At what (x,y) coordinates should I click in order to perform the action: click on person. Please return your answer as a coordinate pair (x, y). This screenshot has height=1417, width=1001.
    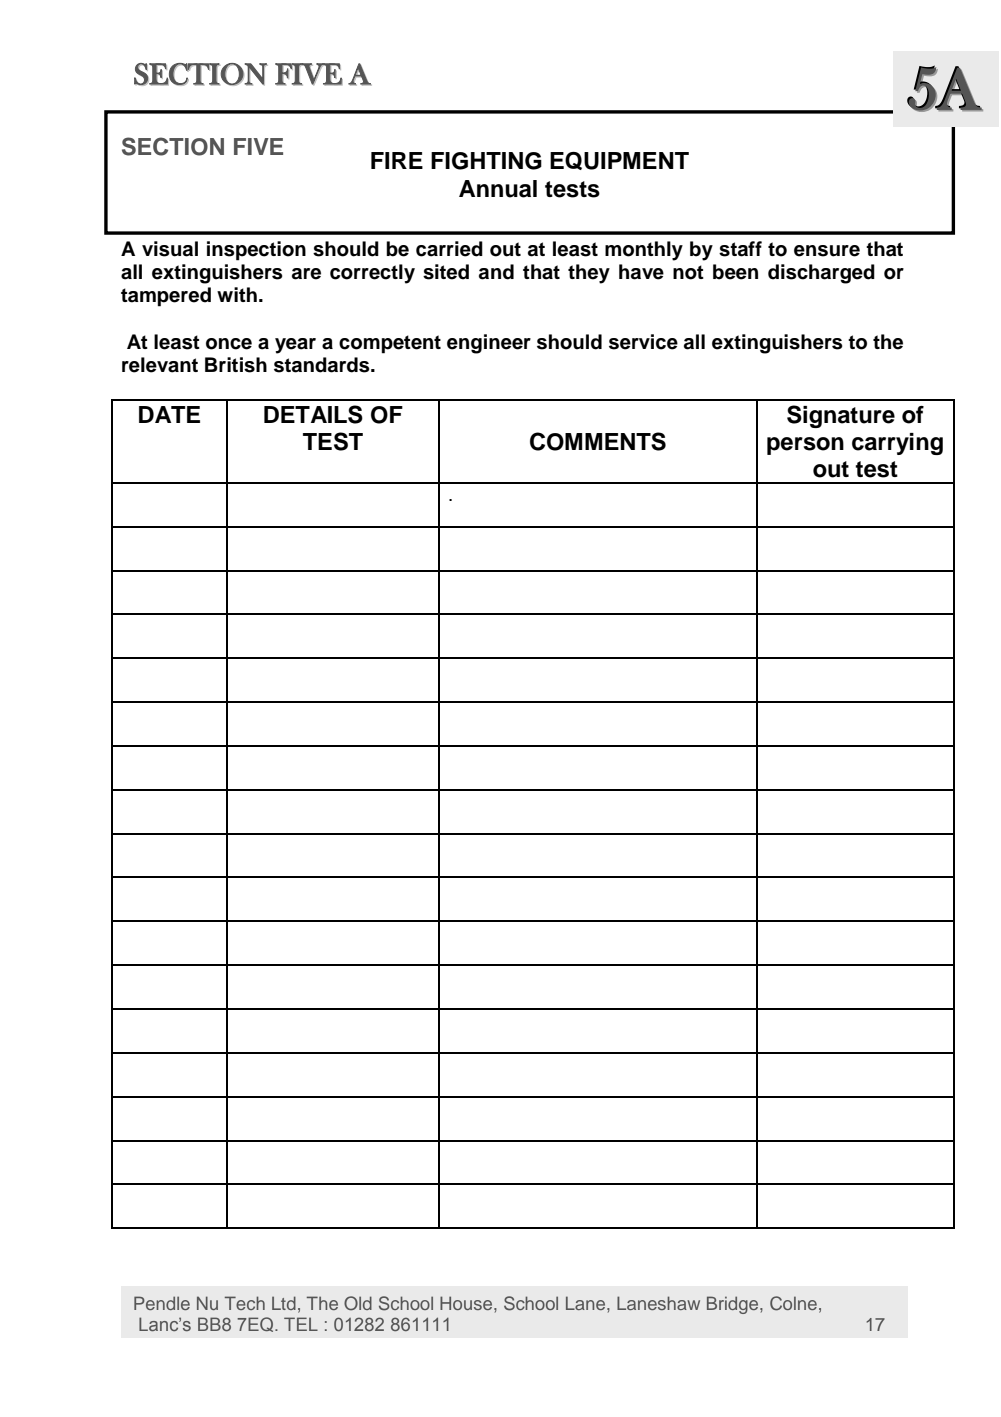
    Looking at the image, I should click on (805, 446).
